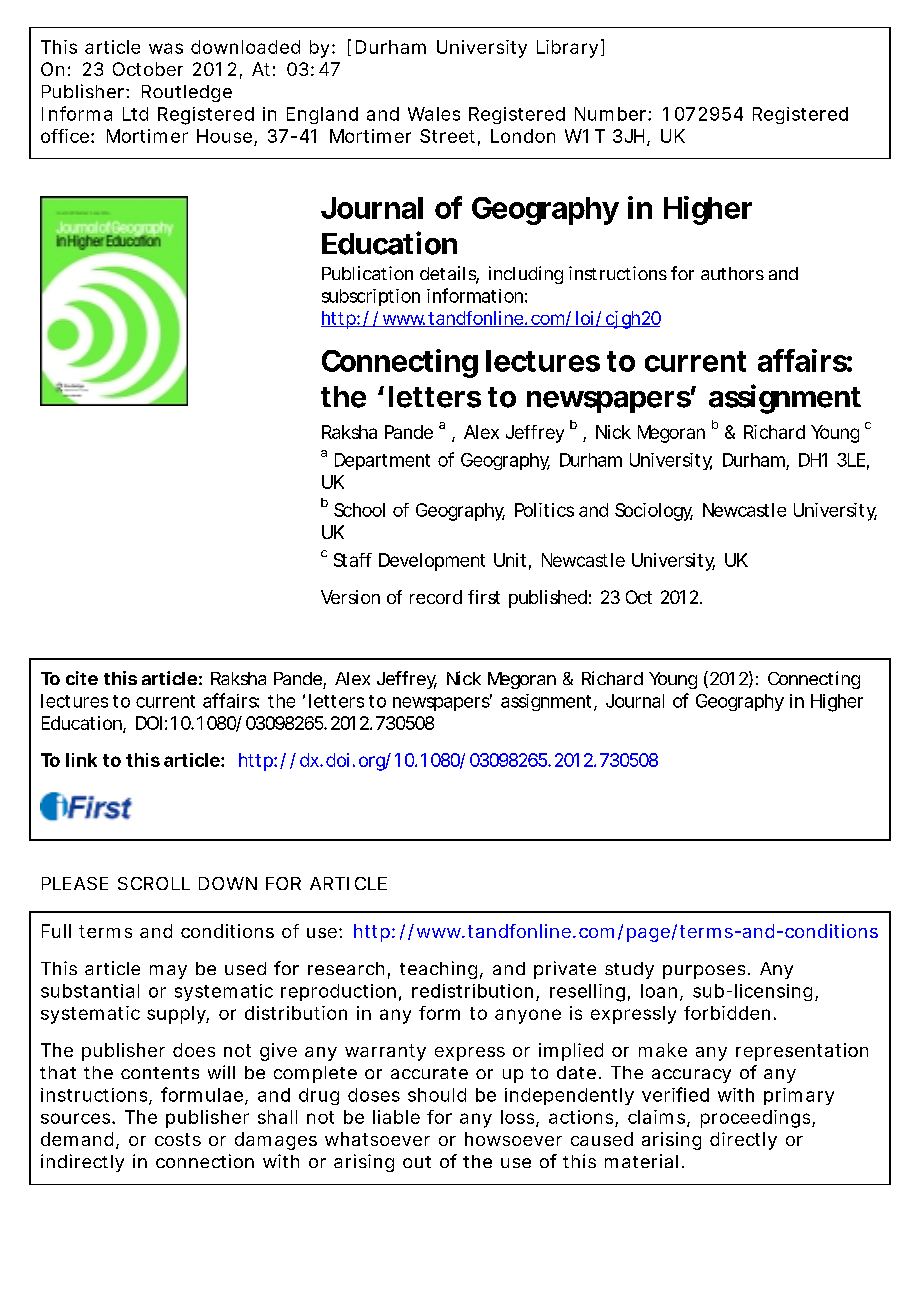  I want to click on authors, so click(732, 273).
